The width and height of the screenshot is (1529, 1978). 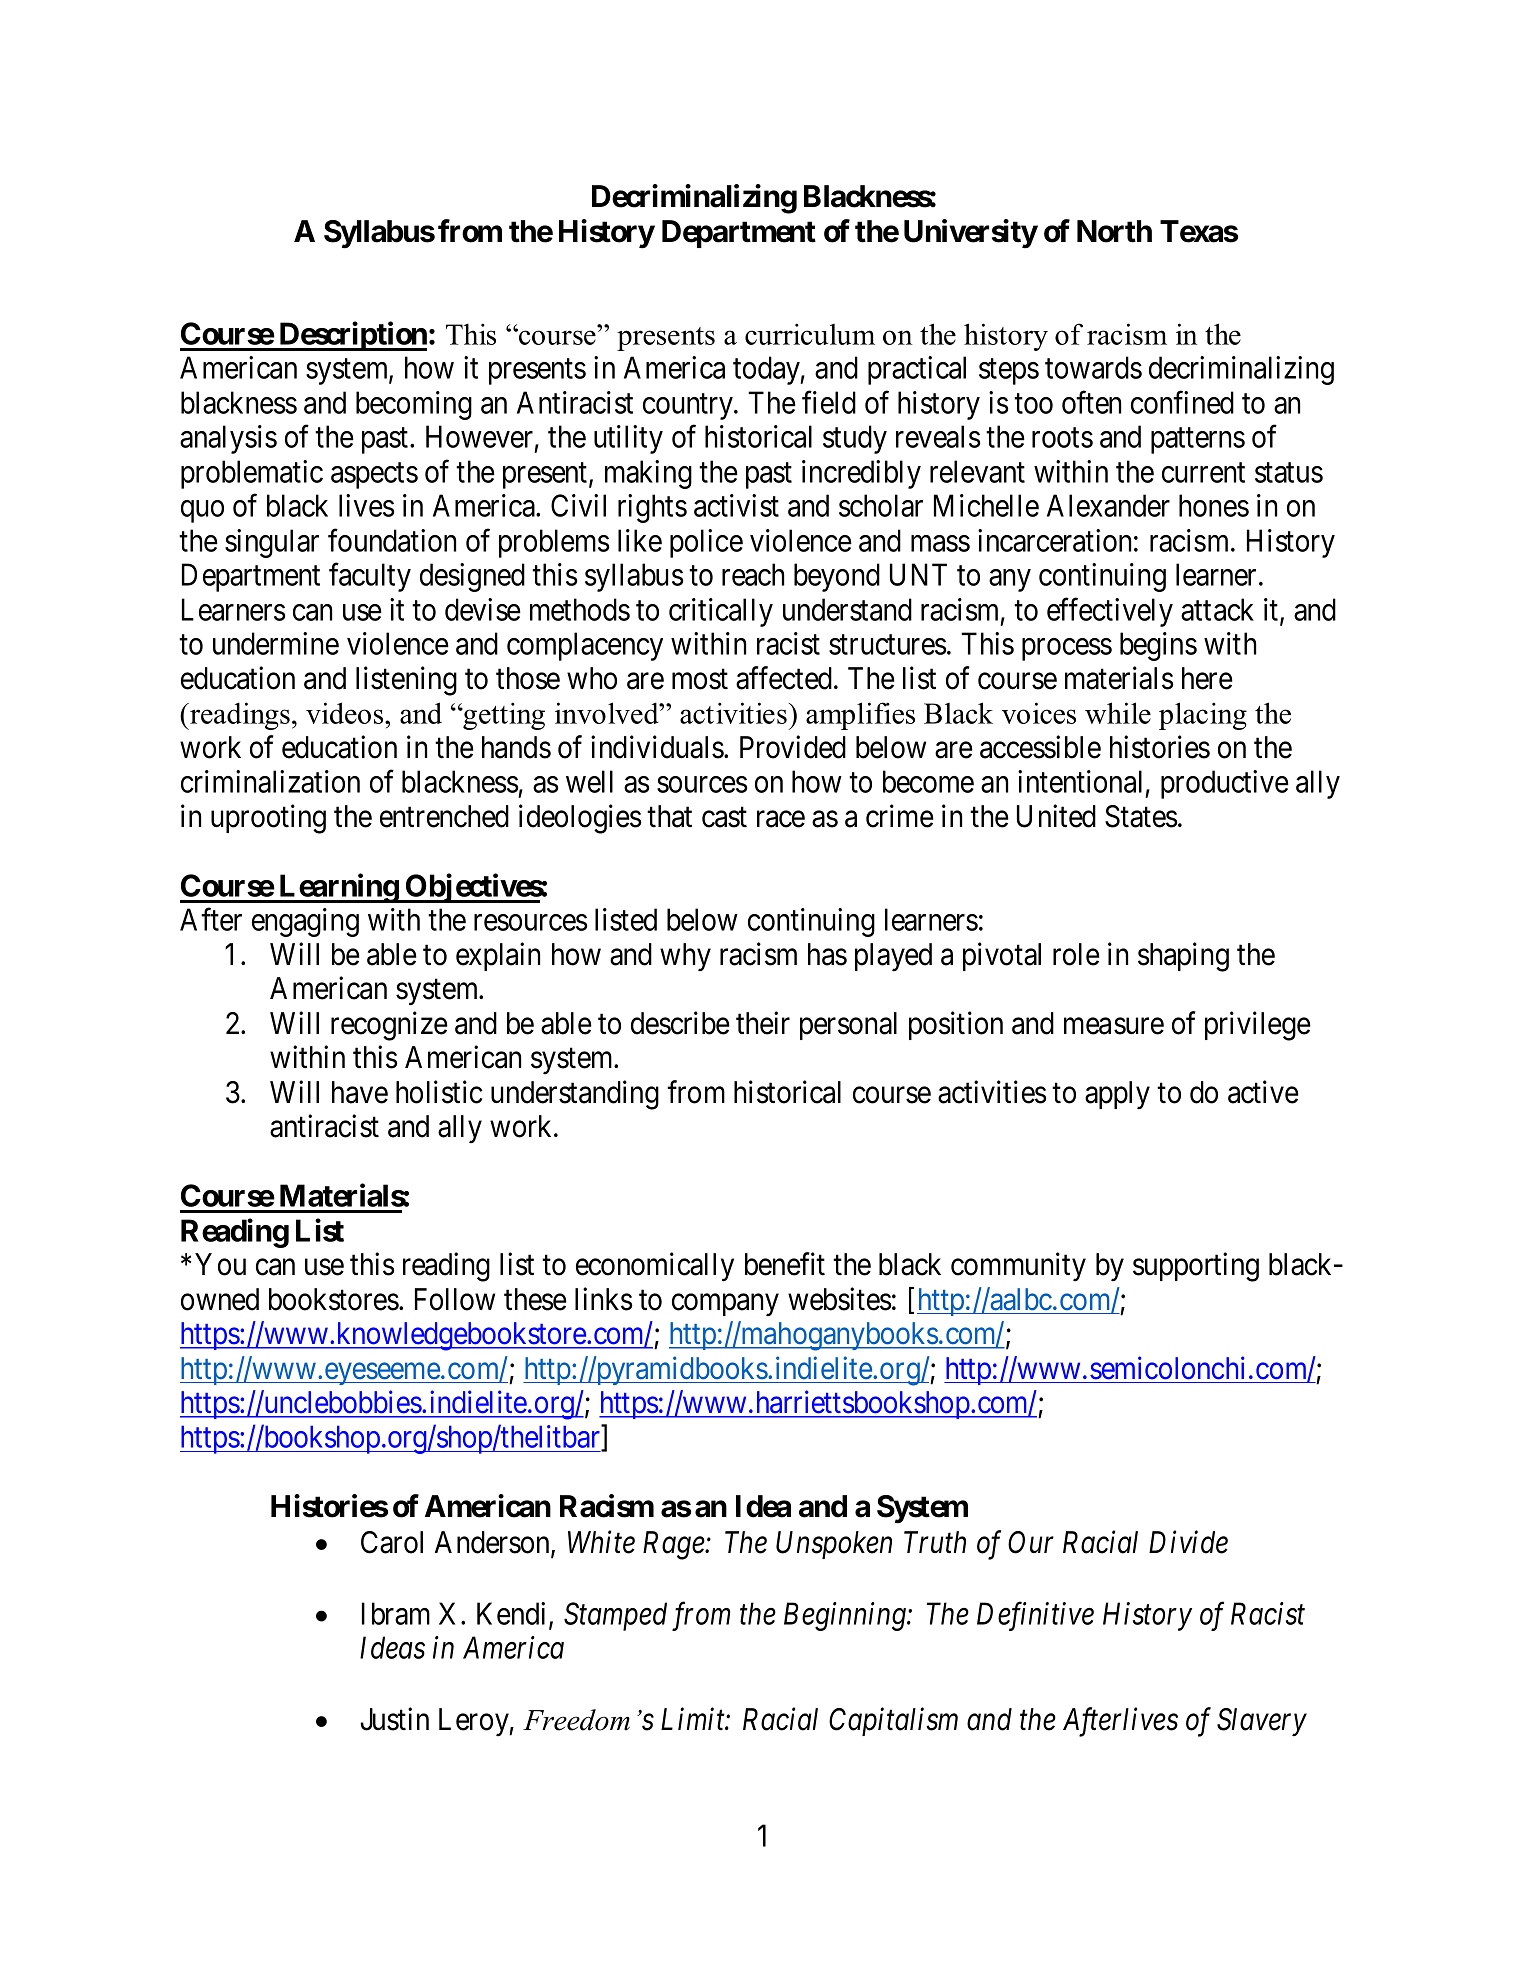 What do you see at coordinates (1183, 957) in the screenshot?
I see `shaping` at bounding box center [1183, 957].
